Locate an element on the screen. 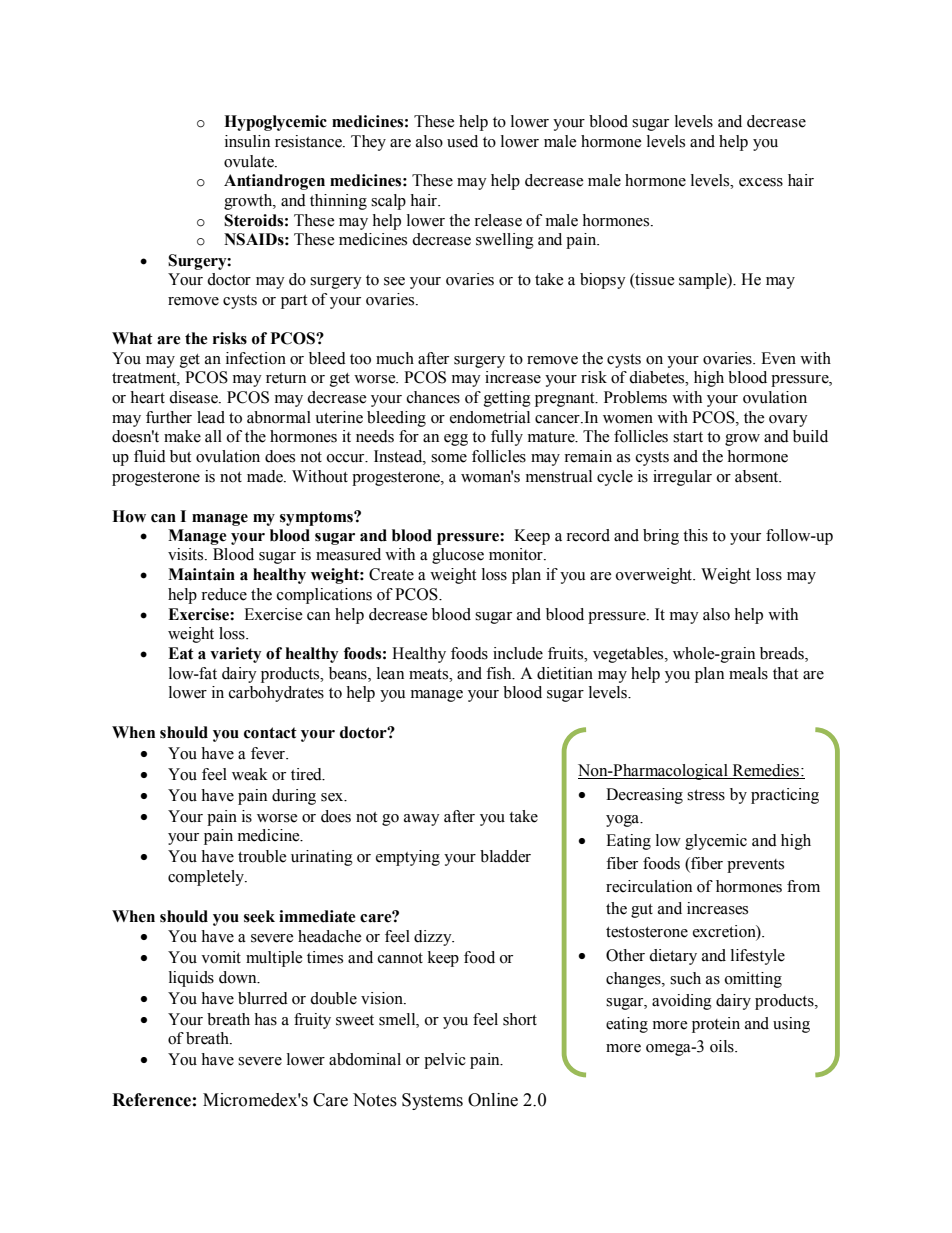 This screenshot has height=1233, width=952. absent is located at coordinates (758, 476).
